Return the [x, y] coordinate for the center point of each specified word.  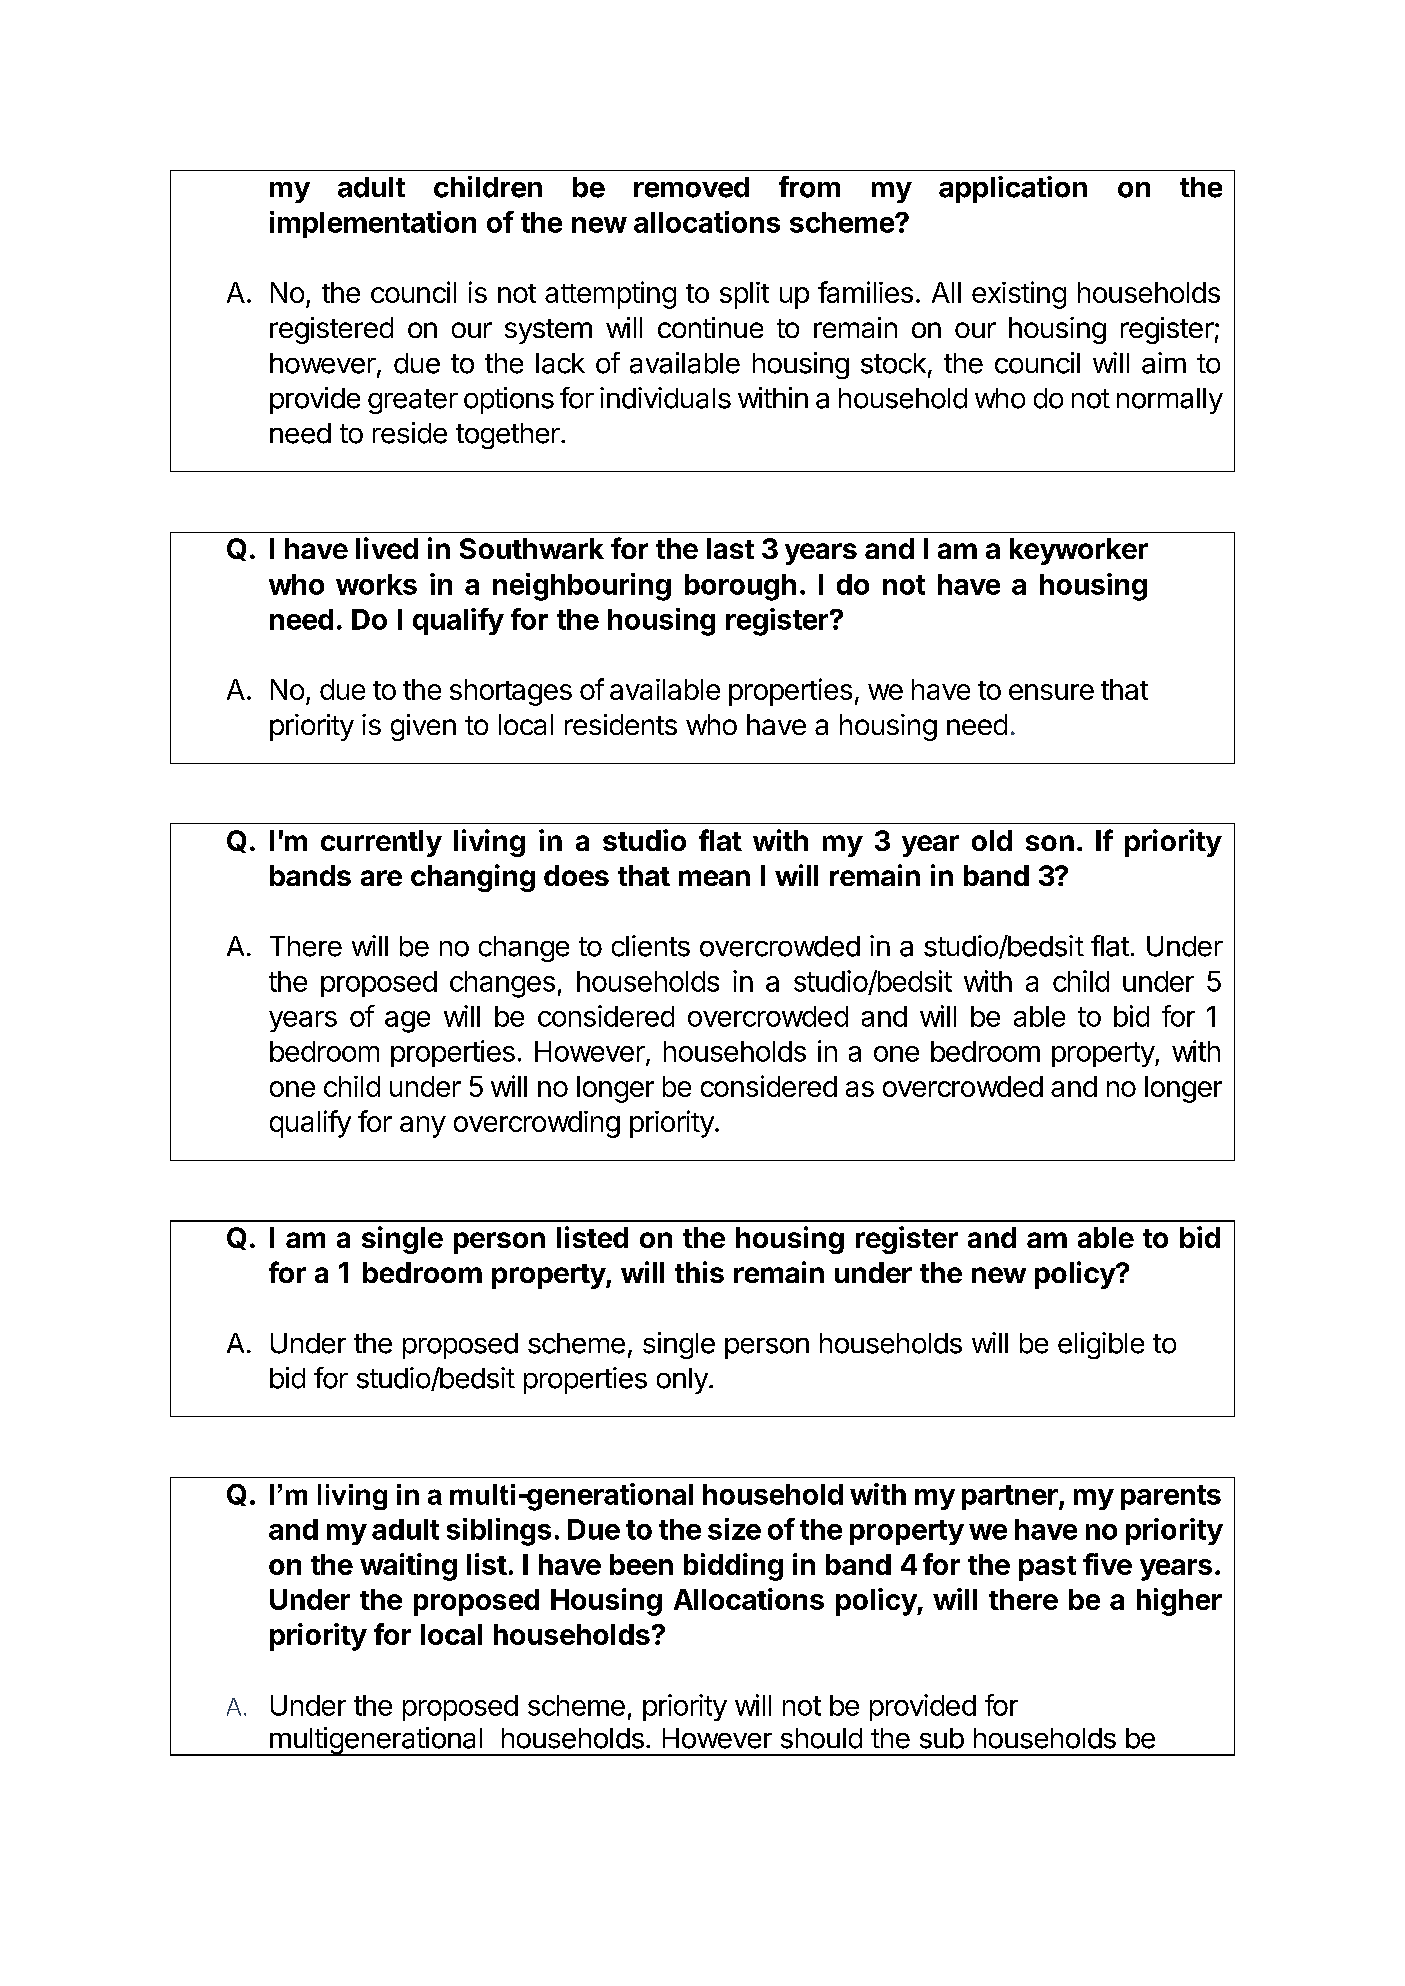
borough [740, 587]
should [821, 1738]
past [1047, 1568]
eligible [1101, 1345]
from [809, 187]
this [699, 1272]
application [1013, 189]
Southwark [532, 548]
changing [473, 878]
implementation [373, 224]
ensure [1051, 692]
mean [714, 878]
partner [1011, 1497]
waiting [408, 1567]
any [423, 1127]
